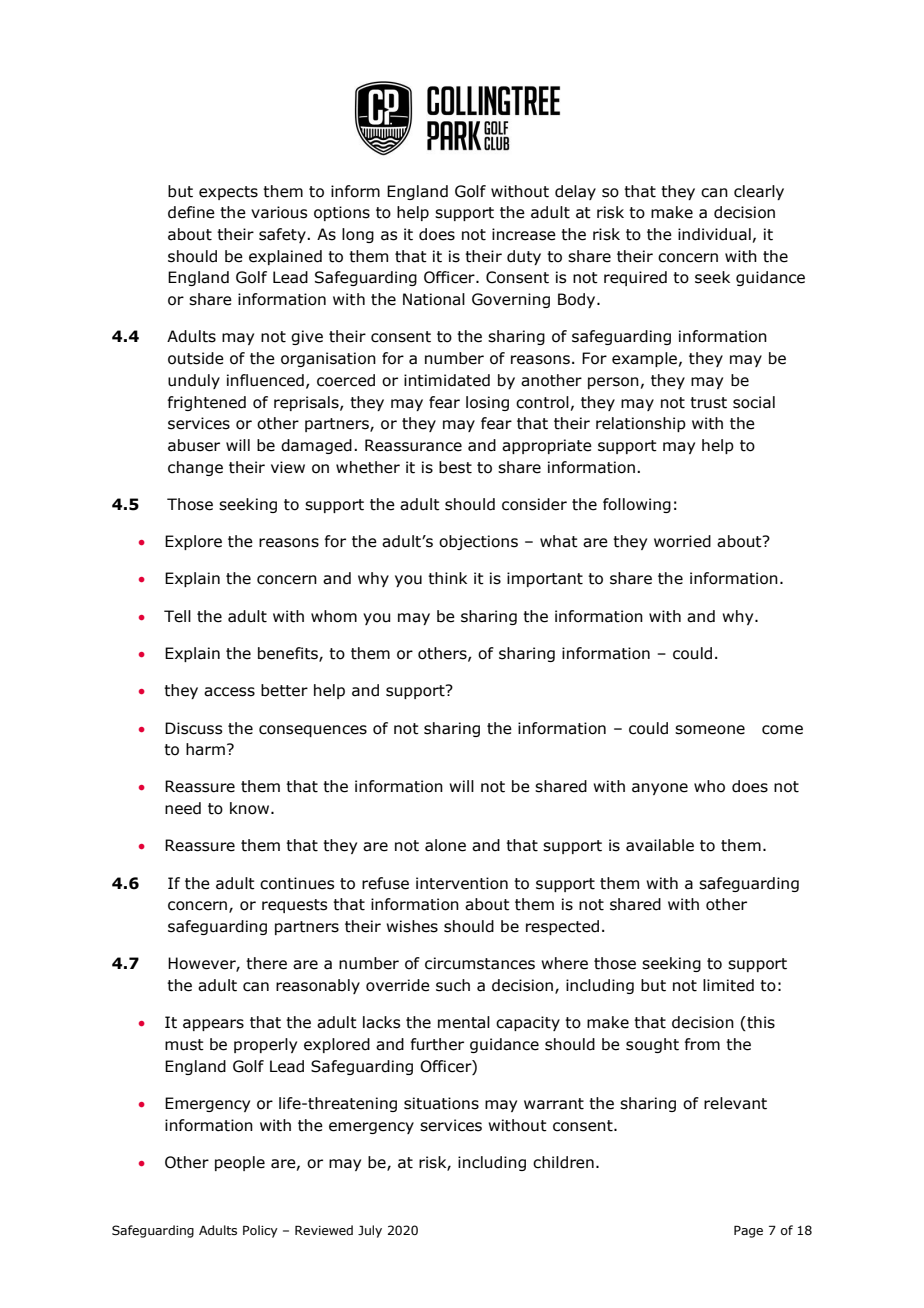  Describe the element at coordinates (447, 578) in the screenshot. I see `think` at that location.
